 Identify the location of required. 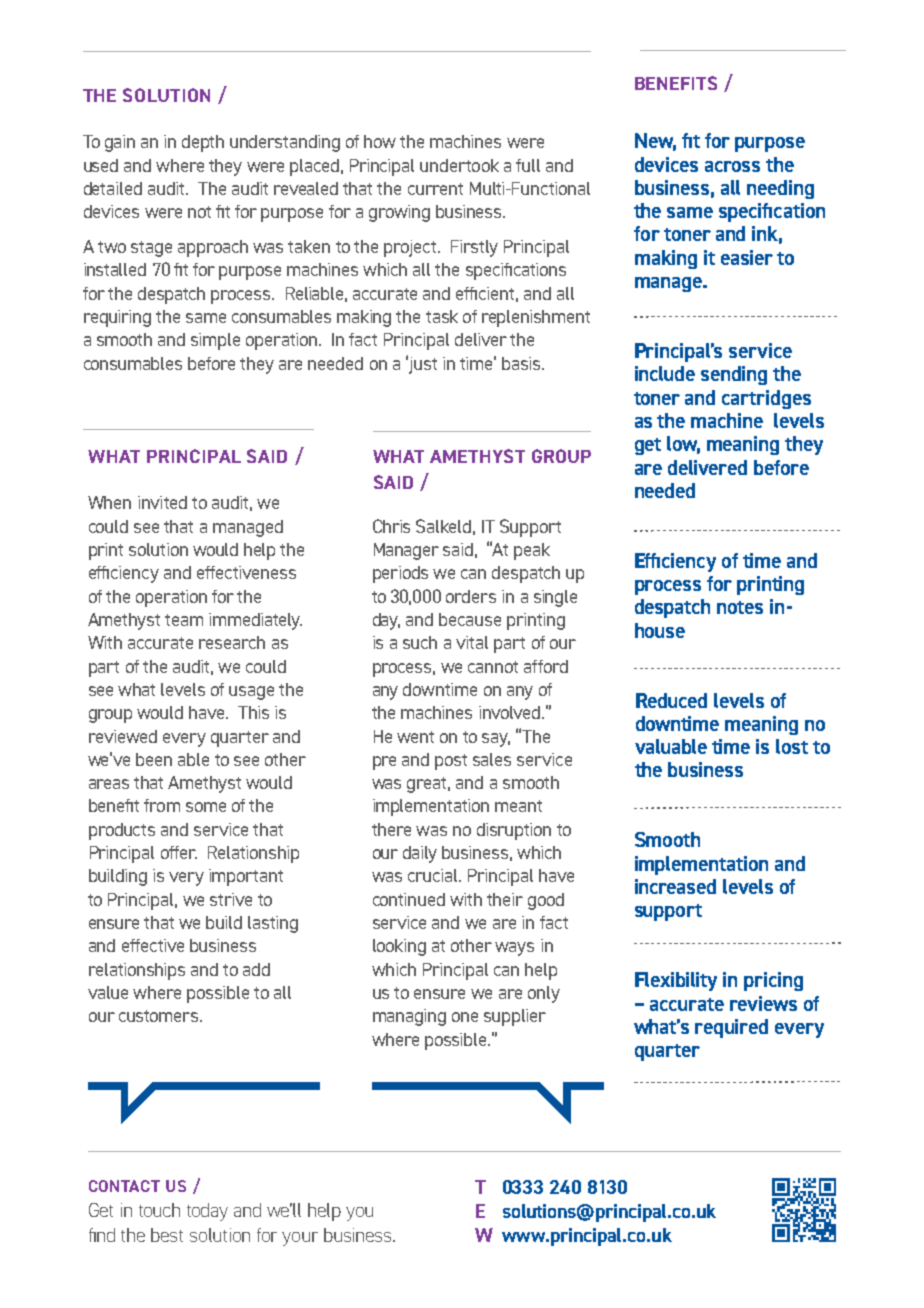
(731, 1028).
